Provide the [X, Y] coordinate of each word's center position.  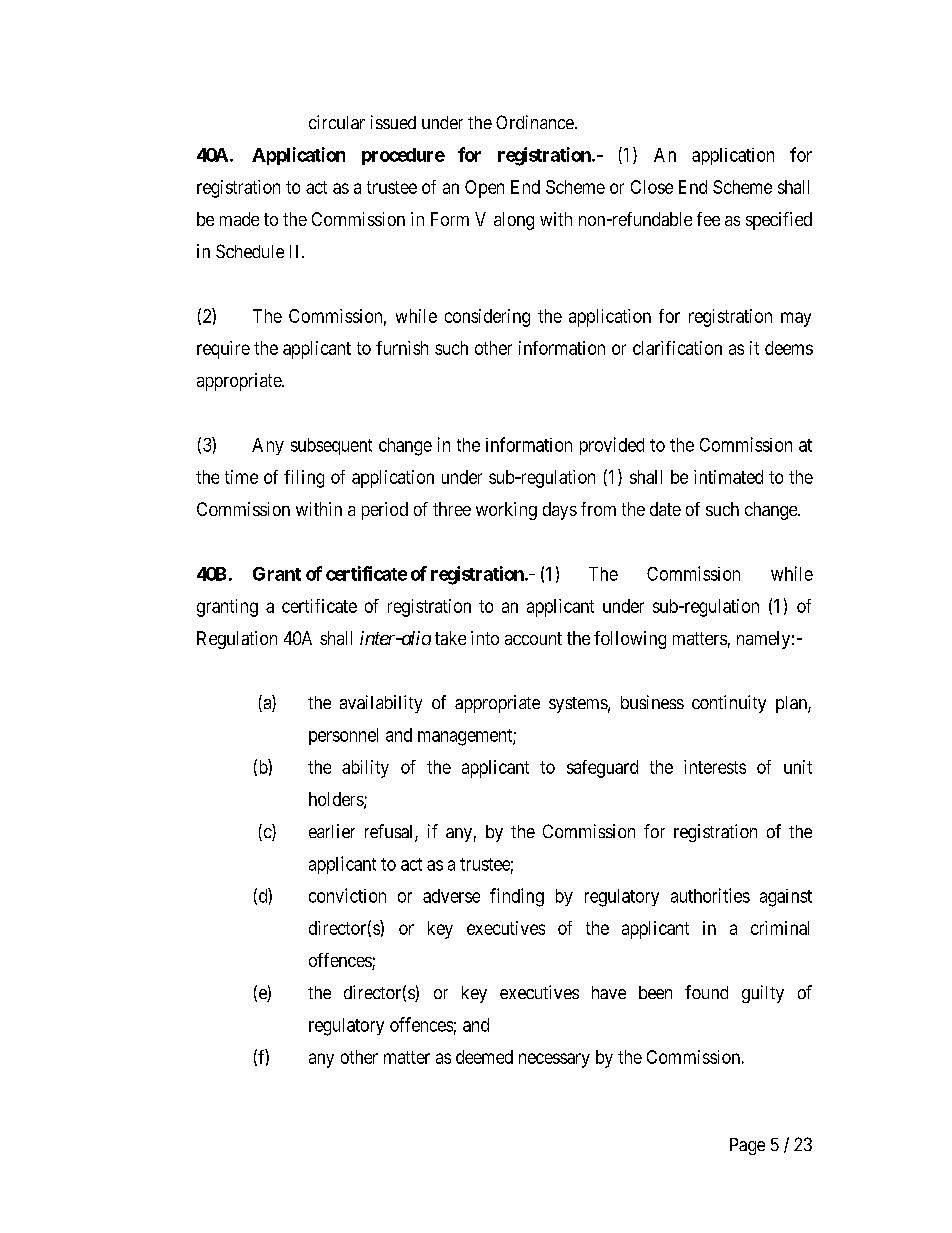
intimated [728, 477]
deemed [484, 1057]
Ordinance [535, 122]
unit [798, 767]
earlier [332, 831]
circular [337, 122]
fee [708, 219]
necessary [554, 1060]
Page [747, 1146]
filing [304, 479]
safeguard [602, 769]
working [506, 511]
